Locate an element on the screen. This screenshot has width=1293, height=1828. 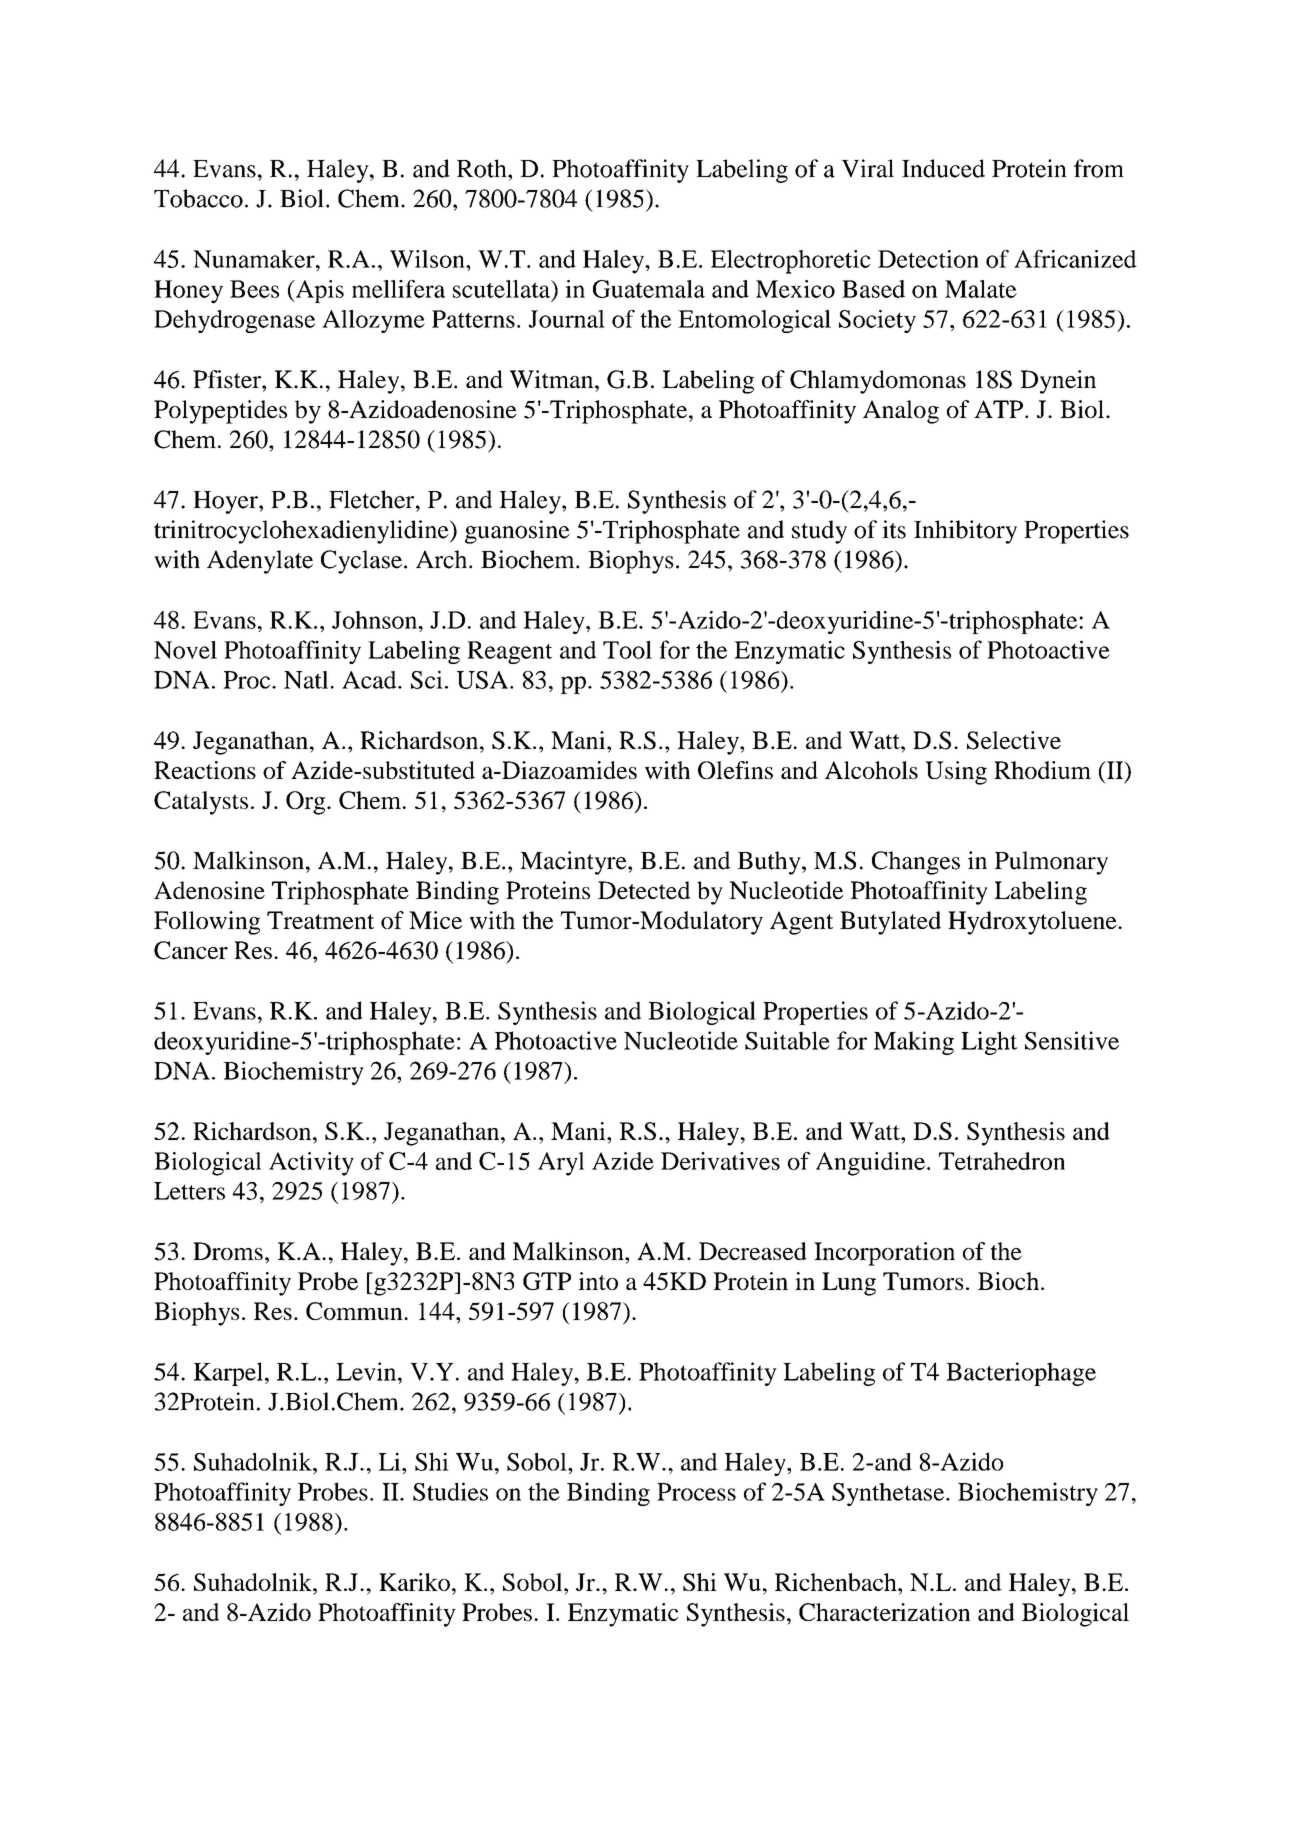
Hoyer is located at coordinates (226, 502).
